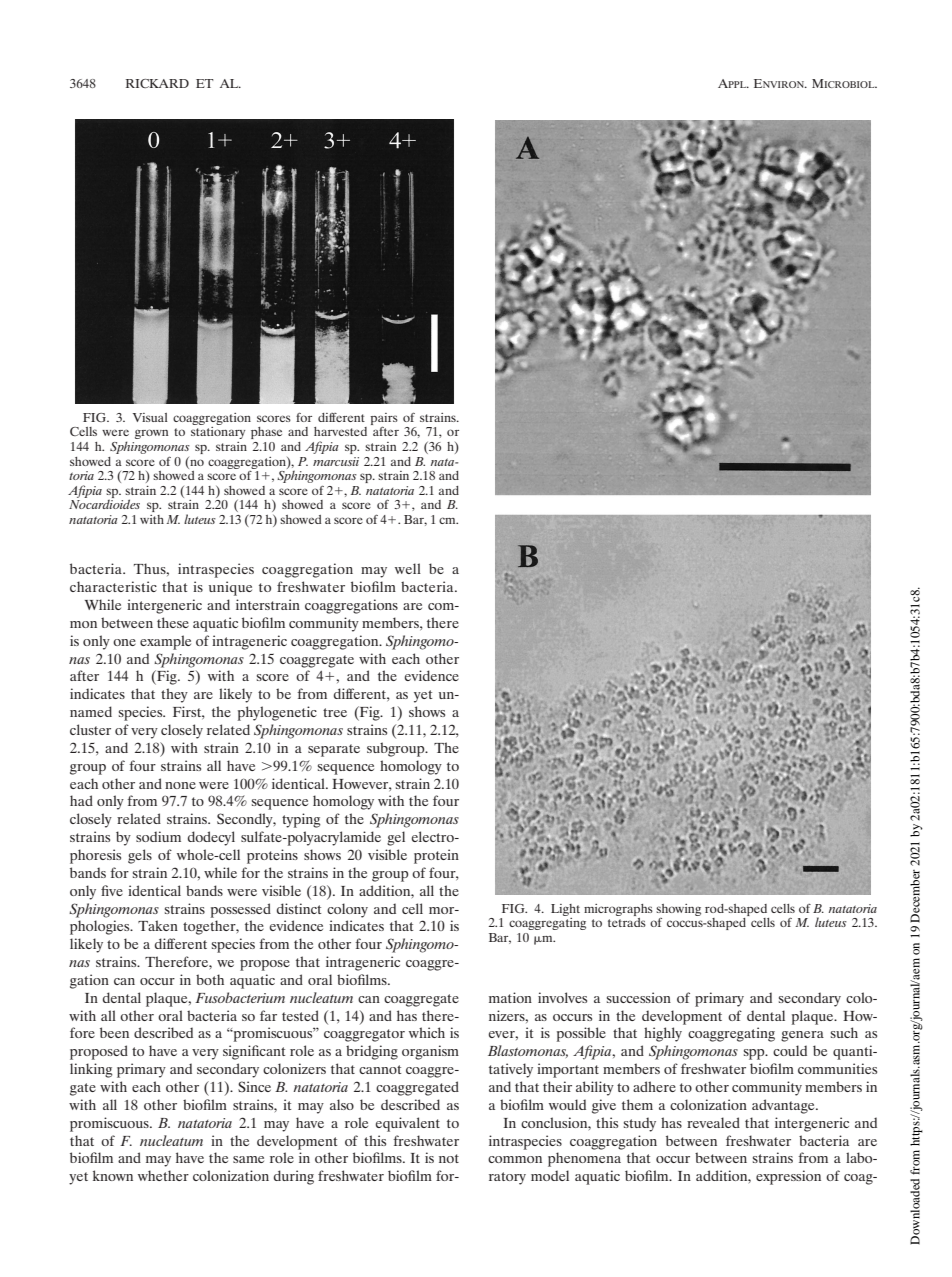 Image resolution: width=952 pixels, height=1277 pixels. What do you see at coordinates (384, 419) in the document?
I see `pairs` at bounding box center [384, 419].
